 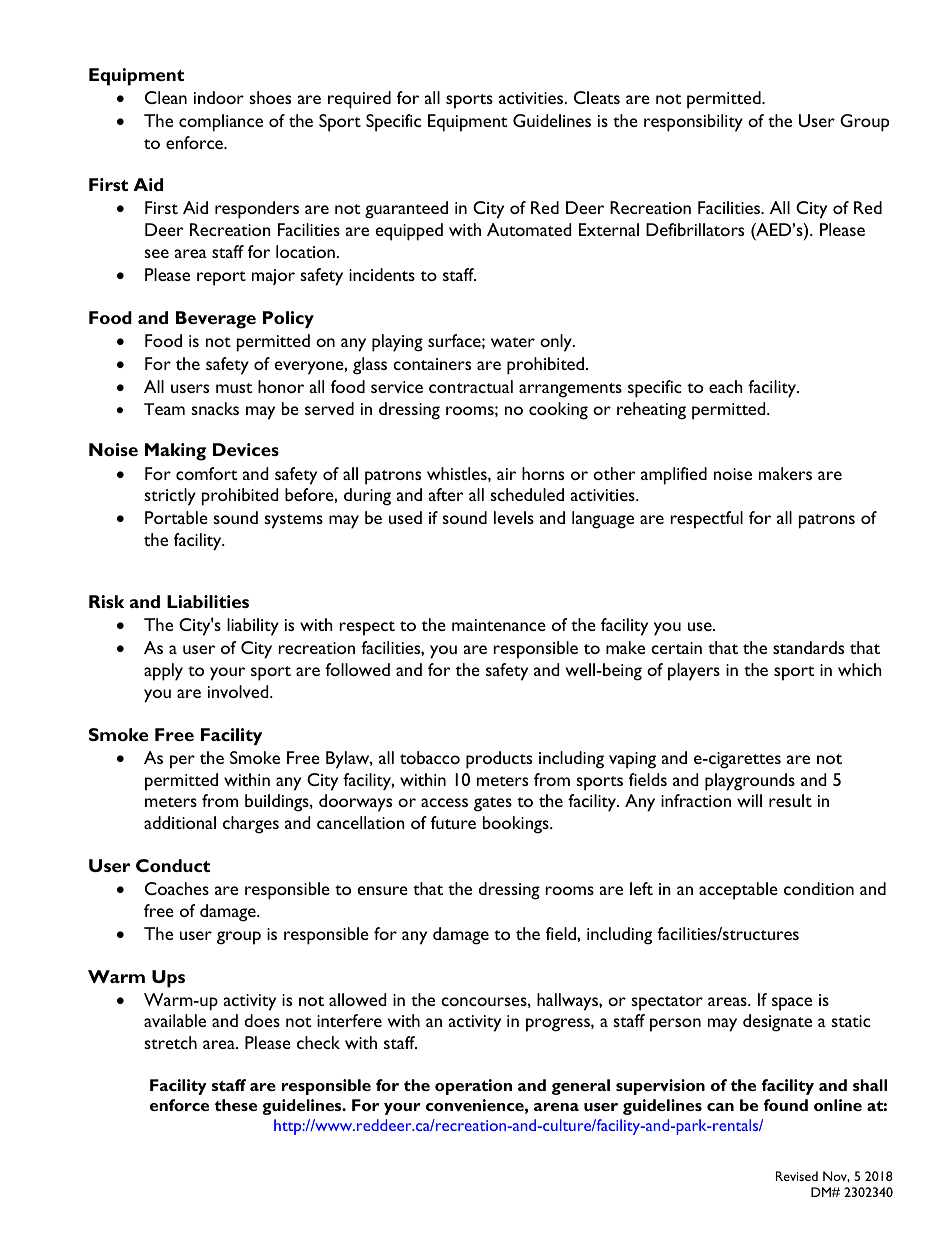 I want to click on maintenance, so click(x=499, y=625).
